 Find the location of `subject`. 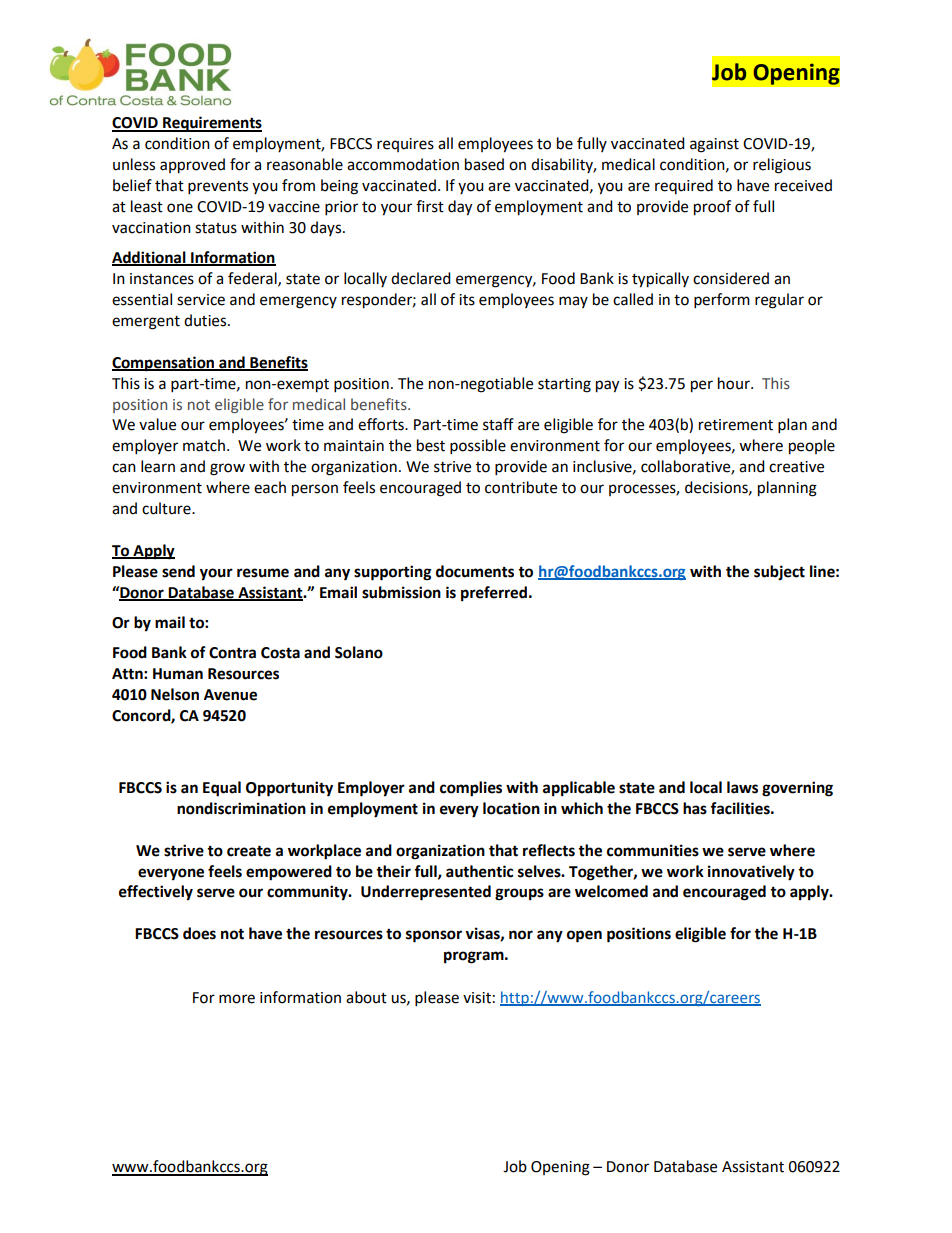

subject is located at coordinates (779, 573).
